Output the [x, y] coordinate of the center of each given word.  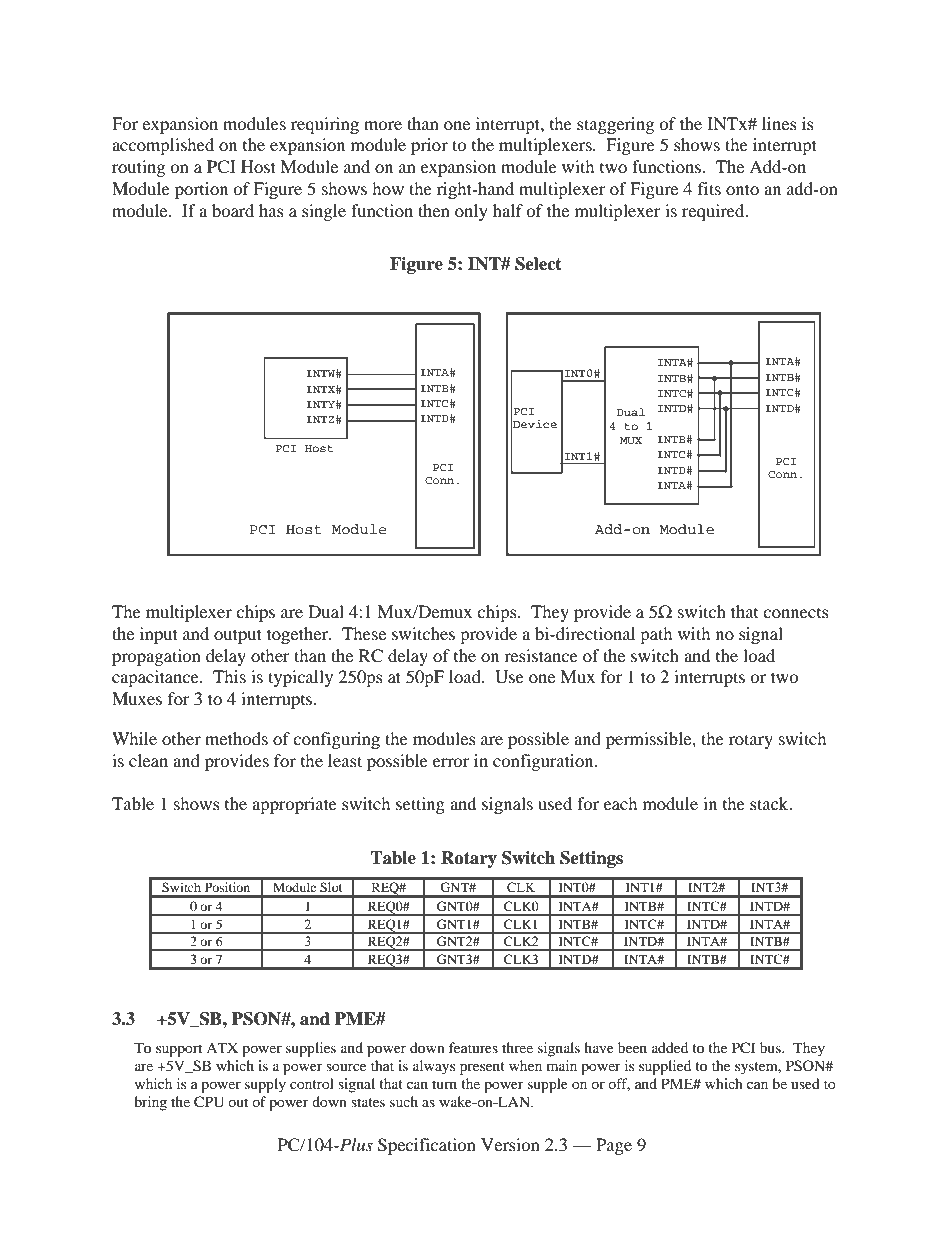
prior [429, 146]
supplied [665, 1067]
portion [201, 190]
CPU [209, 1102]
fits [709, 188]
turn [444, 1084]
